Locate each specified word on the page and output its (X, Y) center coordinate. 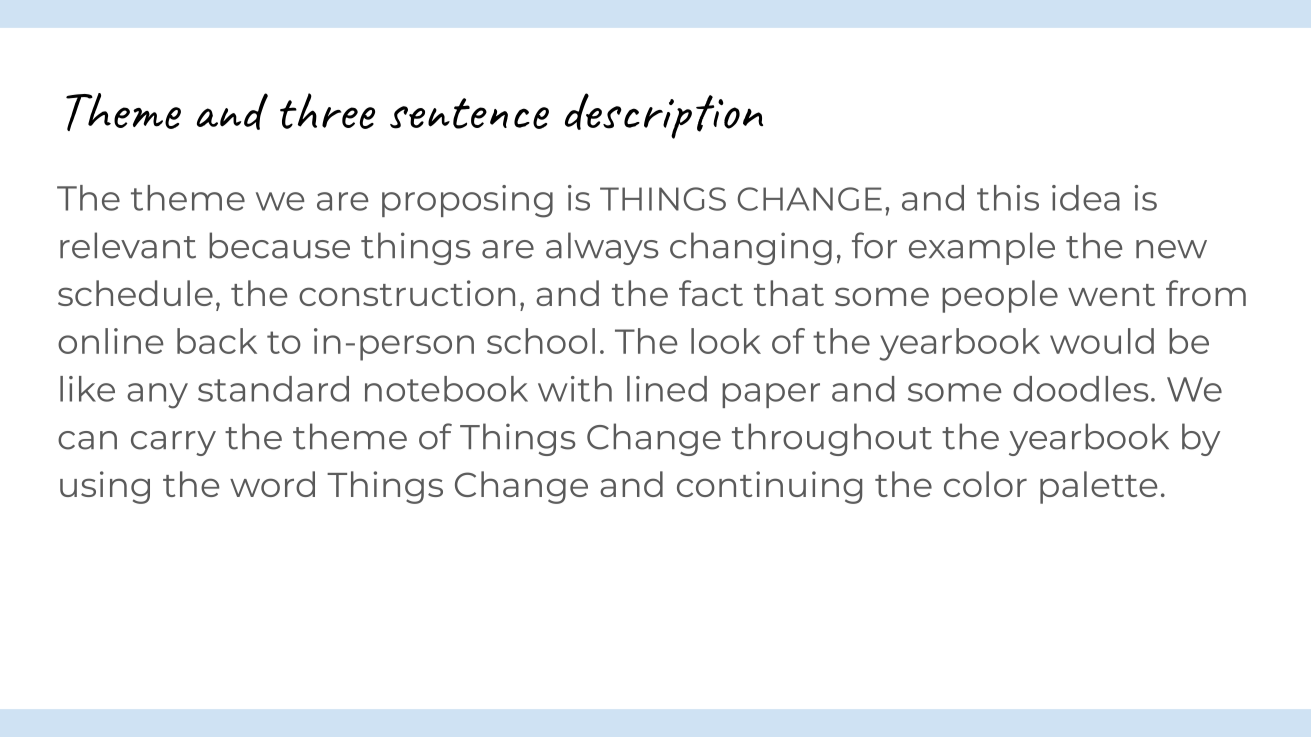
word (272, 484)
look (726, 341)
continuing (769, 487)
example (982, 248)
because (279, 245)
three (327, 111)
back (217, 341)
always (602, 248)
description (664, 116)
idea (1086, 198)
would (1102, 341)
